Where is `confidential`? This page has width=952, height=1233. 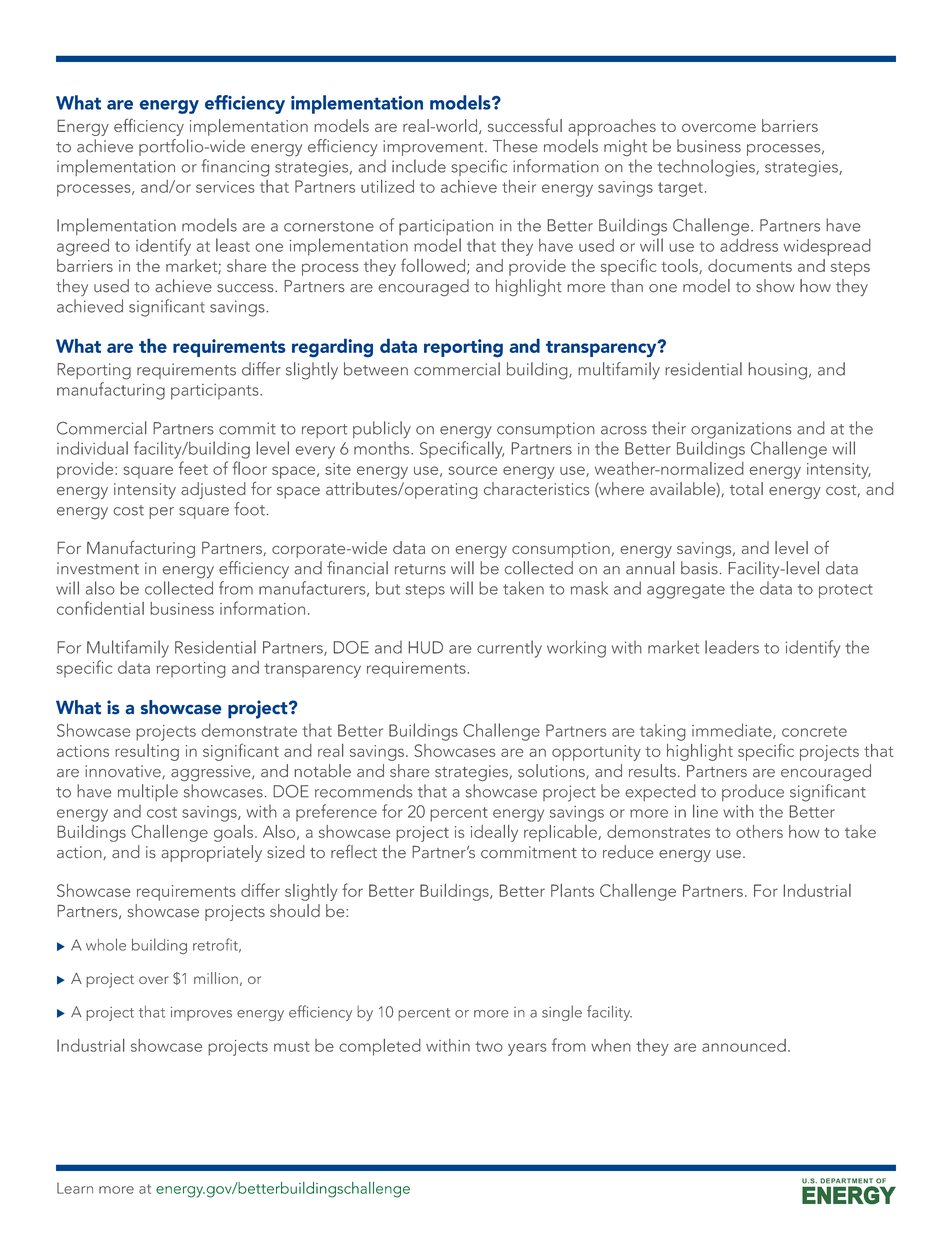 confidential is located at coordinates (100, 608).
